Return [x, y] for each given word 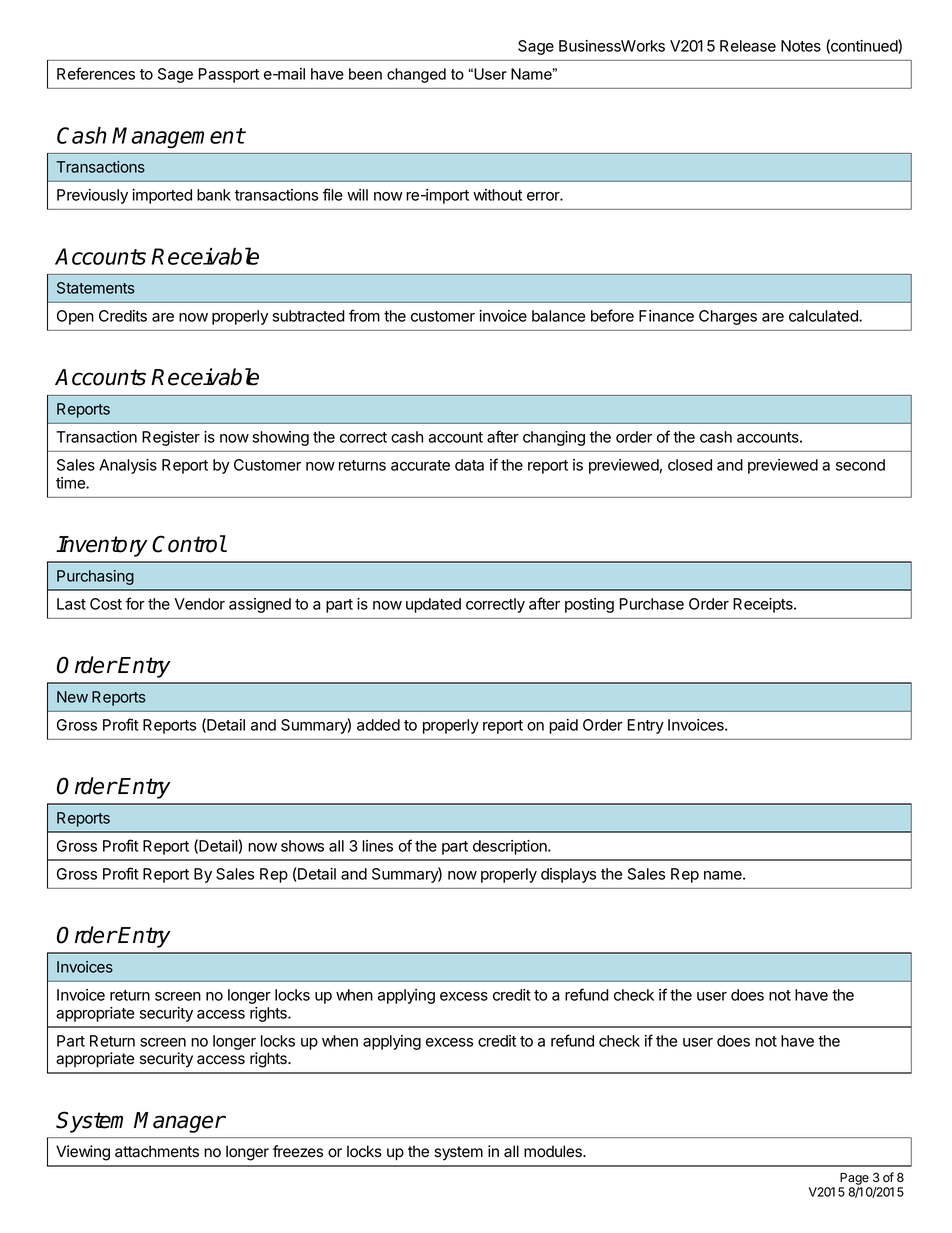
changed [416, 75]
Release [748, 46]
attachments [157, 1151]
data [469, 465]
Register [171, 438]
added [378, 725]
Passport [229, 75]
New [72, 697]
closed [690, 465]
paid [563, 726]
